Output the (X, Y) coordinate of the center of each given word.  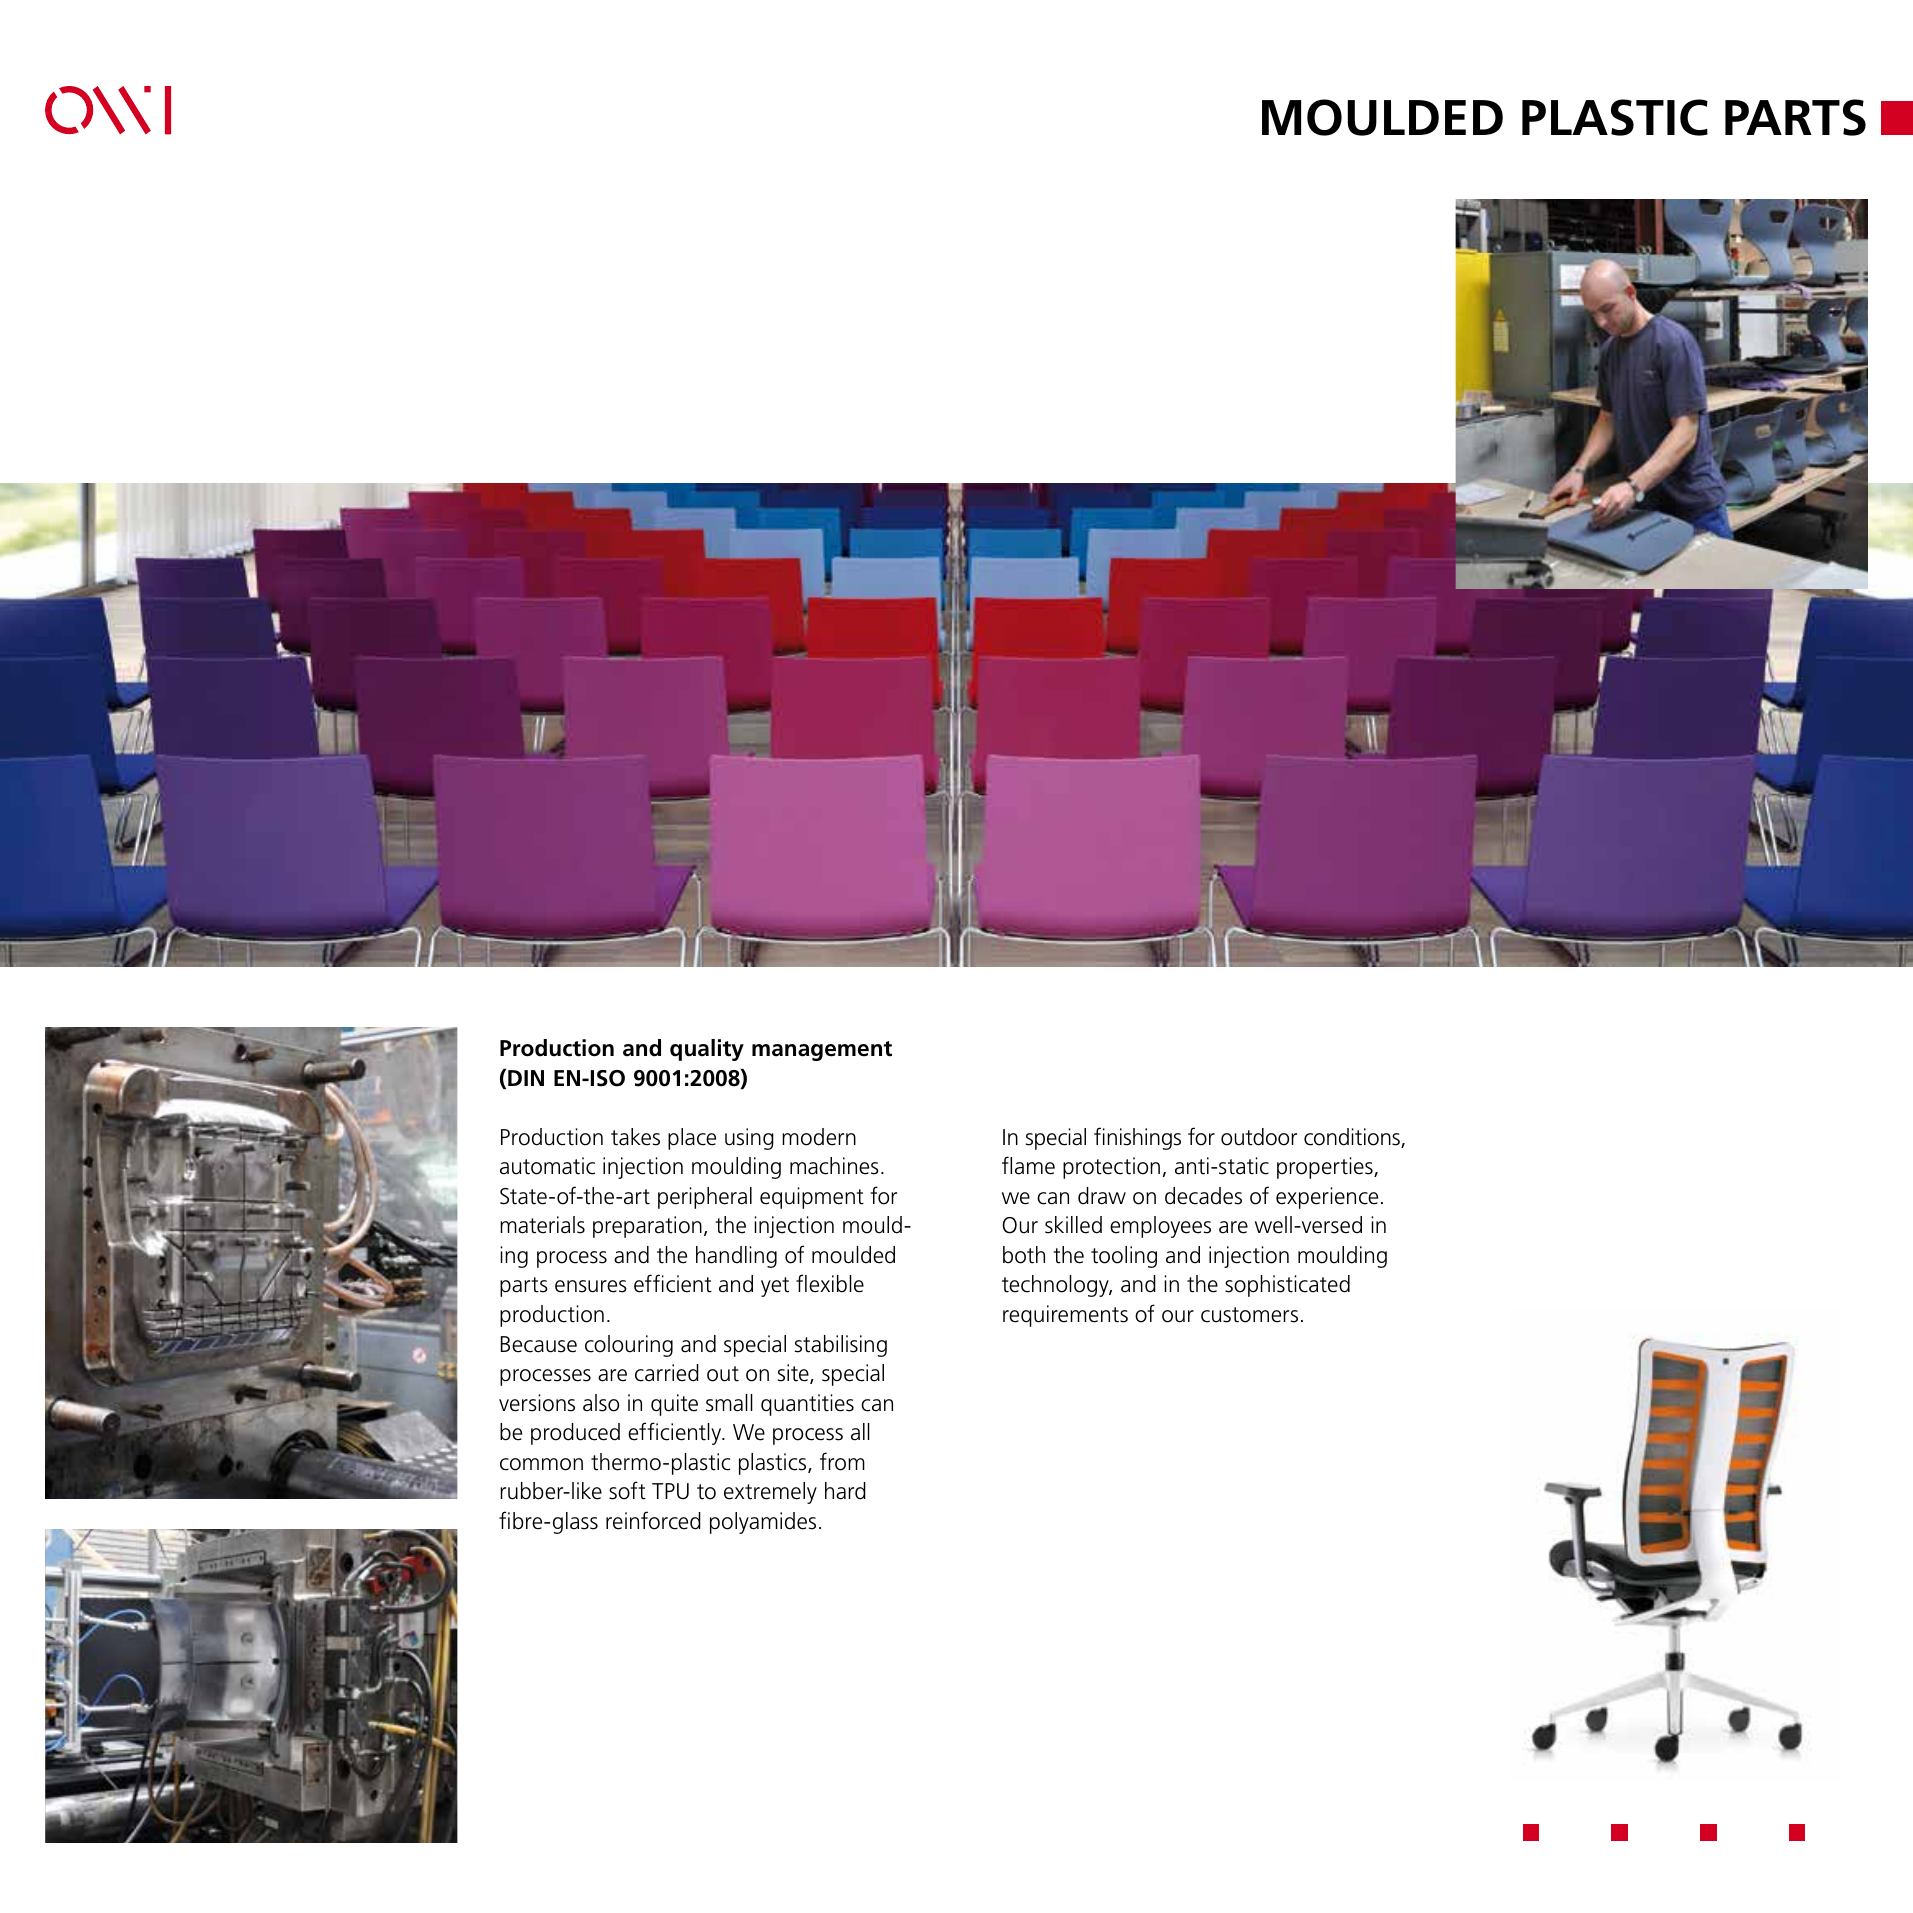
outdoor (1259, 1137)
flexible (830, 1283)
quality (707, 1050)
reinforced (653, 1520)
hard (845, 1491)
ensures (591, 1286)
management (822, 1051)
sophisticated (1287, 1286)
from (842, 1461)
